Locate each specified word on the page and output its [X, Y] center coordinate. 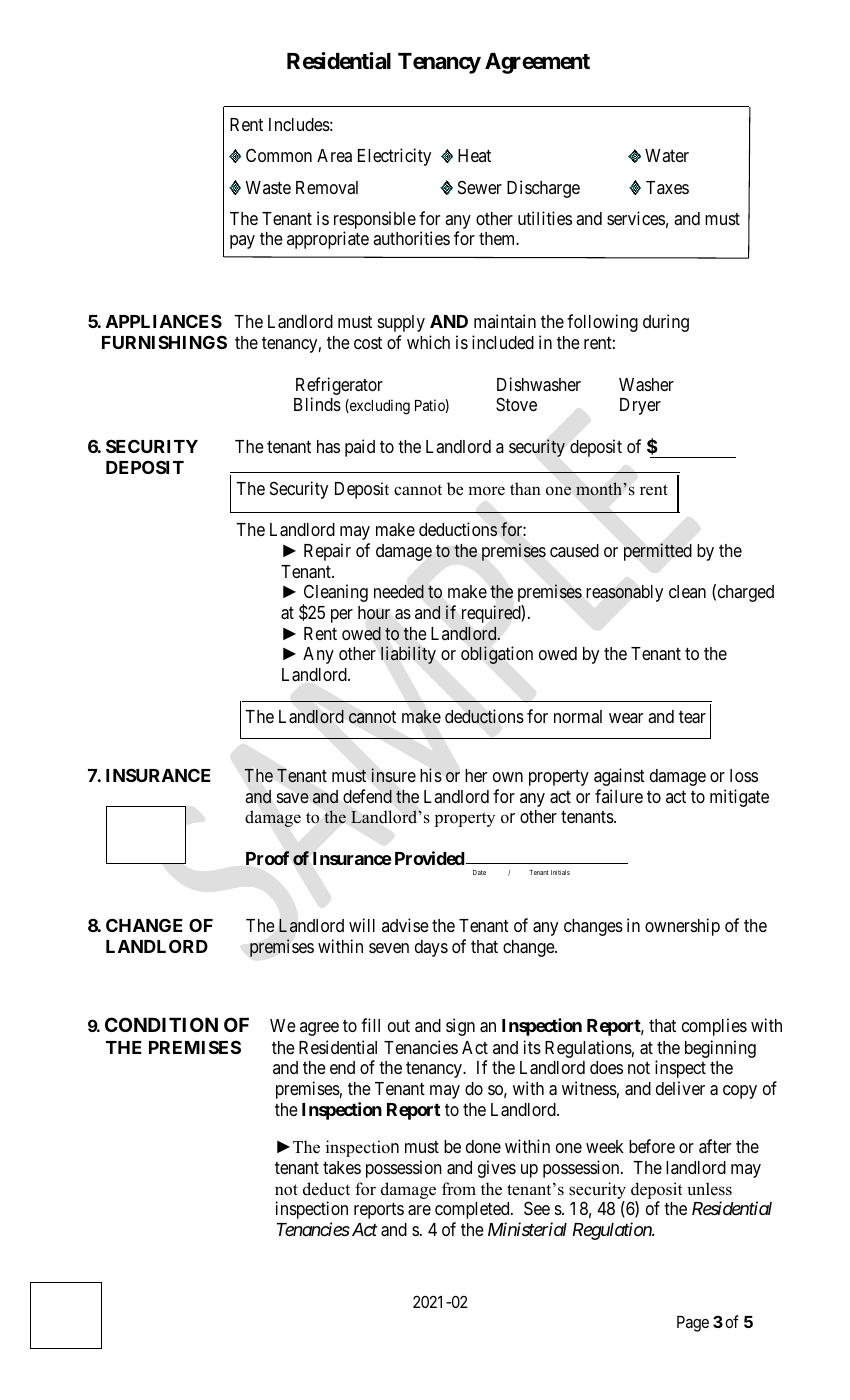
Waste [268, 187]
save [293, 798]
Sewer [480, 187]
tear [692, 717]
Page [693, 1324]
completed [473, 1210]
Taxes [667, 187]
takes [342, 1167]
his [431, 775]
